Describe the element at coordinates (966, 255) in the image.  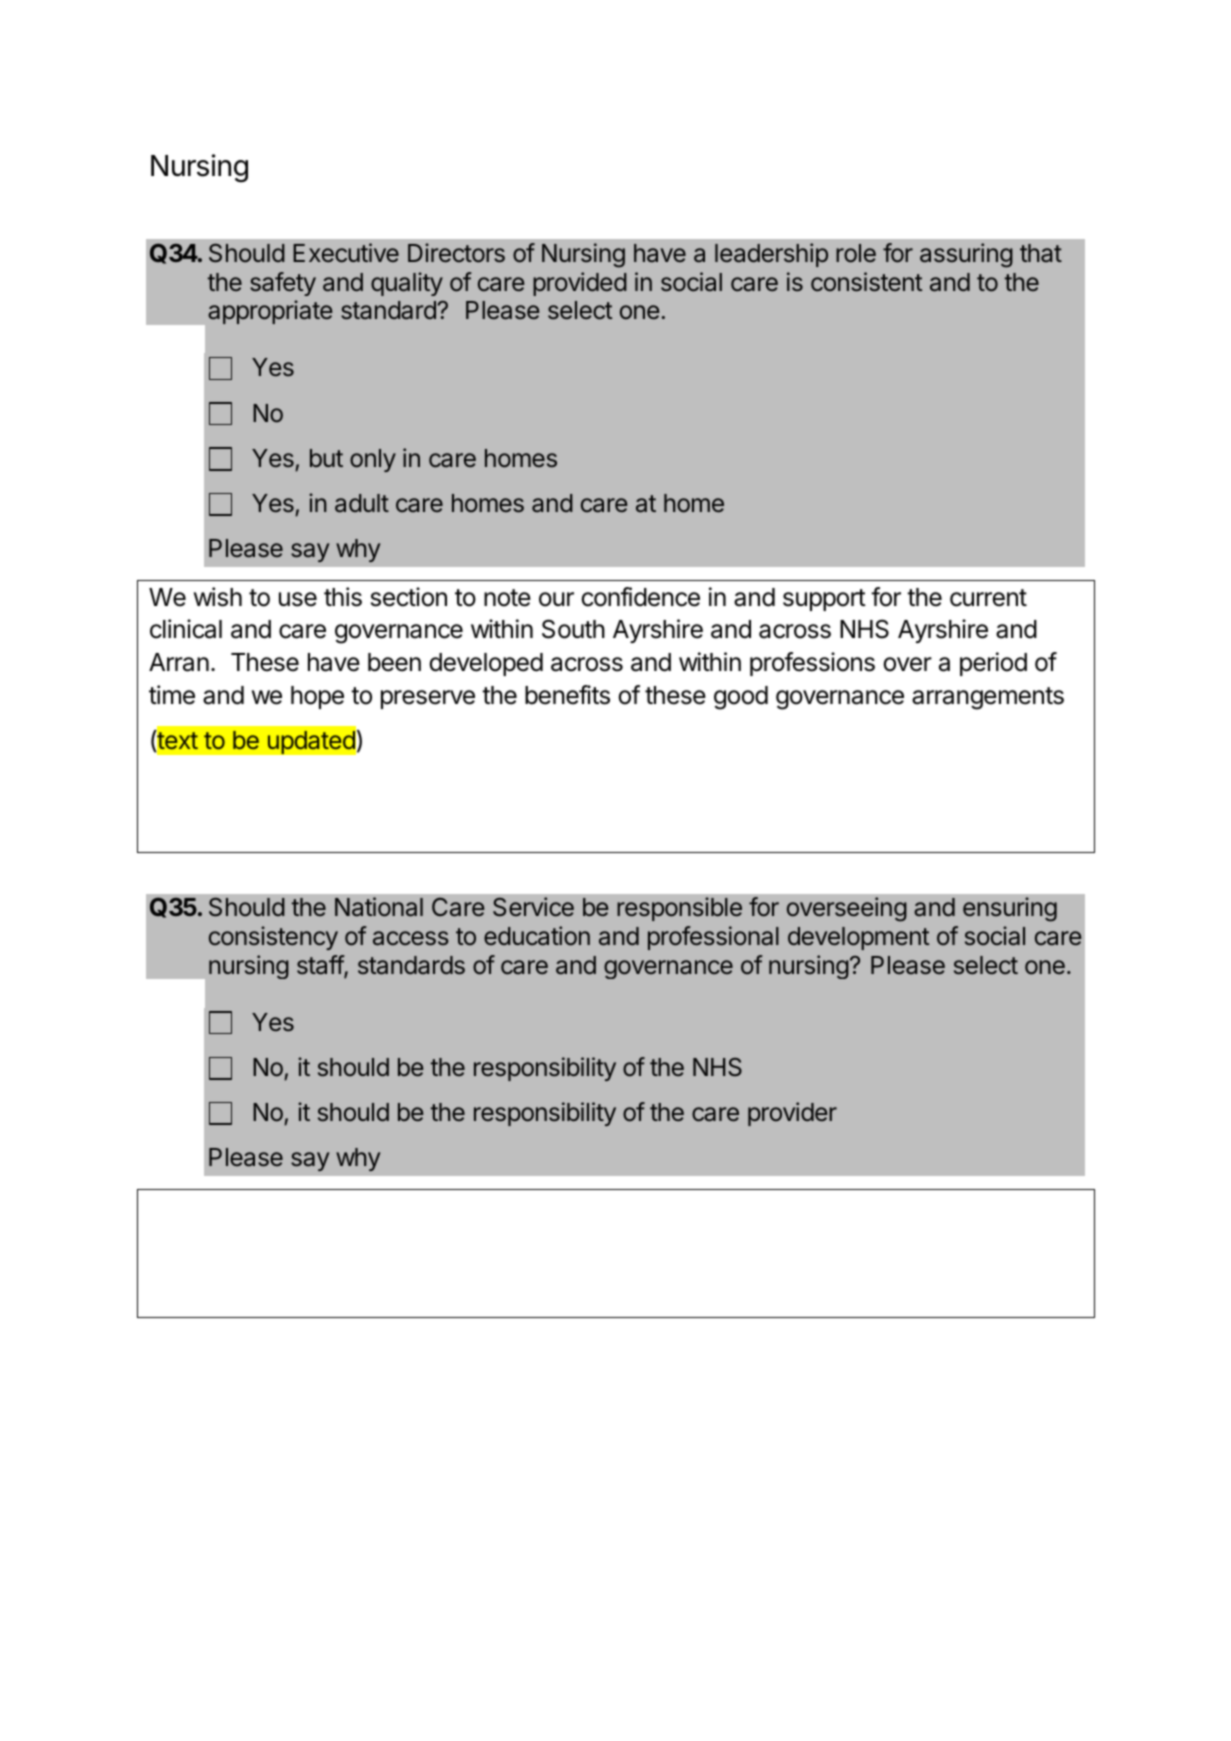
I see `assuring` at that location.
